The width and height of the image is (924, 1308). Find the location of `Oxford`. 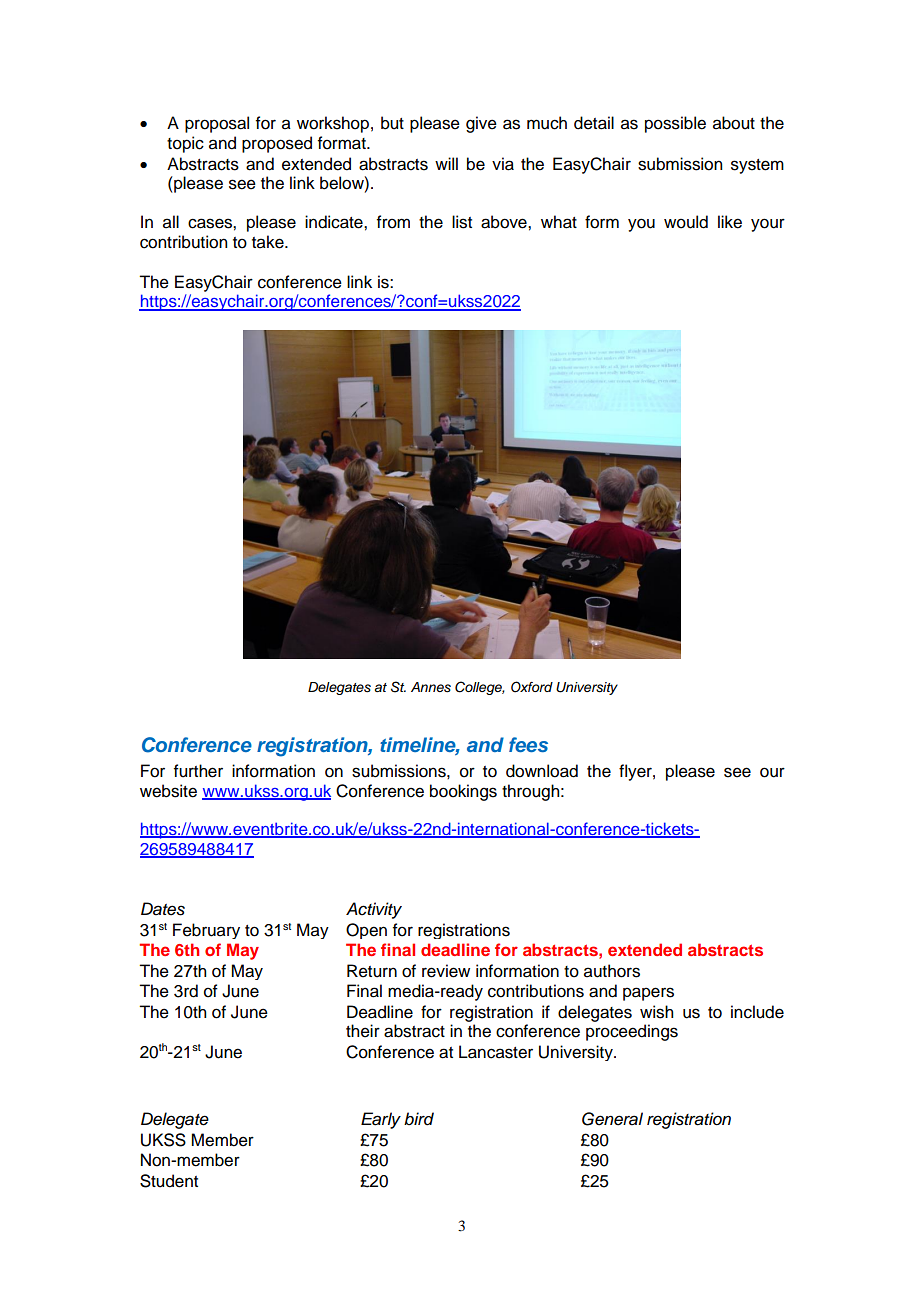

Oxford is located at coordinates (532, 687).
